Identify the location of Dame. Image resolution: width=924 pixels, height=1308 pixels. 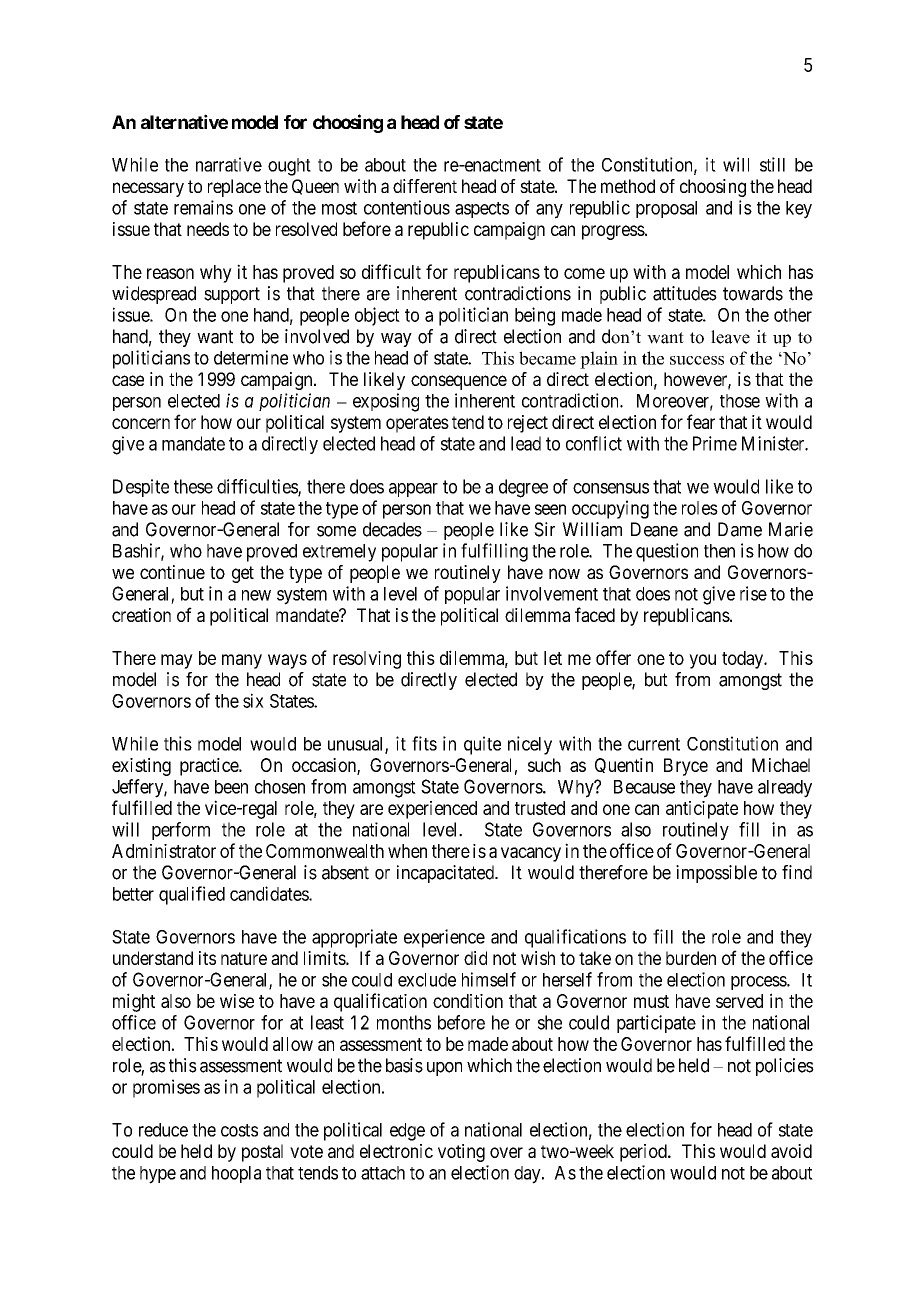
(740, 529).
